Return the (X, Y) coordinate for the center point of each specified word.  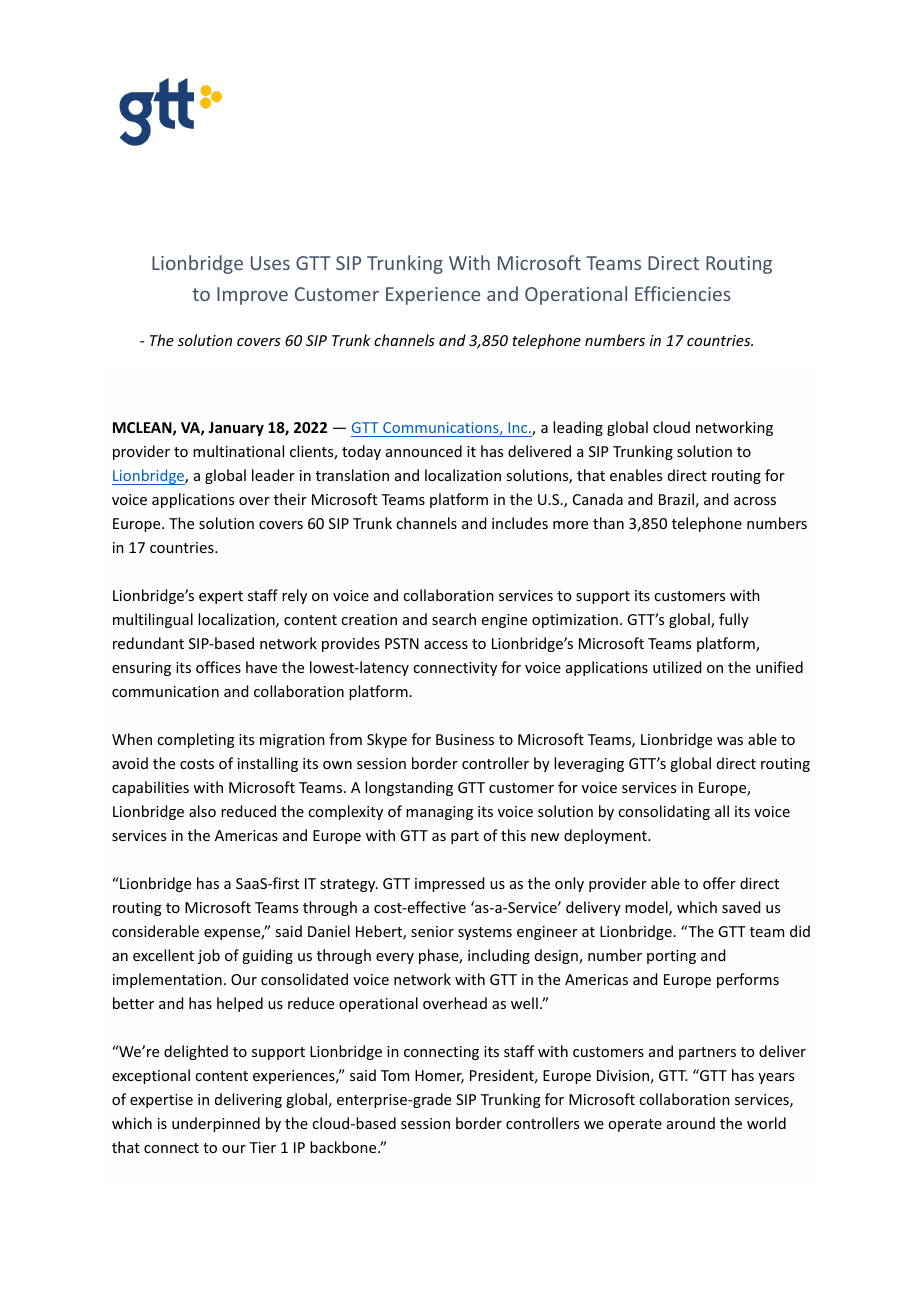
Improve (252, 296)
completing (196, 740)
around (691, 1123)
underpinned (216, 1124)
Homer (439, 1077)
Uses (270, 263)
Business (465, 739)
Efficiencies (683, 293)
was (730, 741)
